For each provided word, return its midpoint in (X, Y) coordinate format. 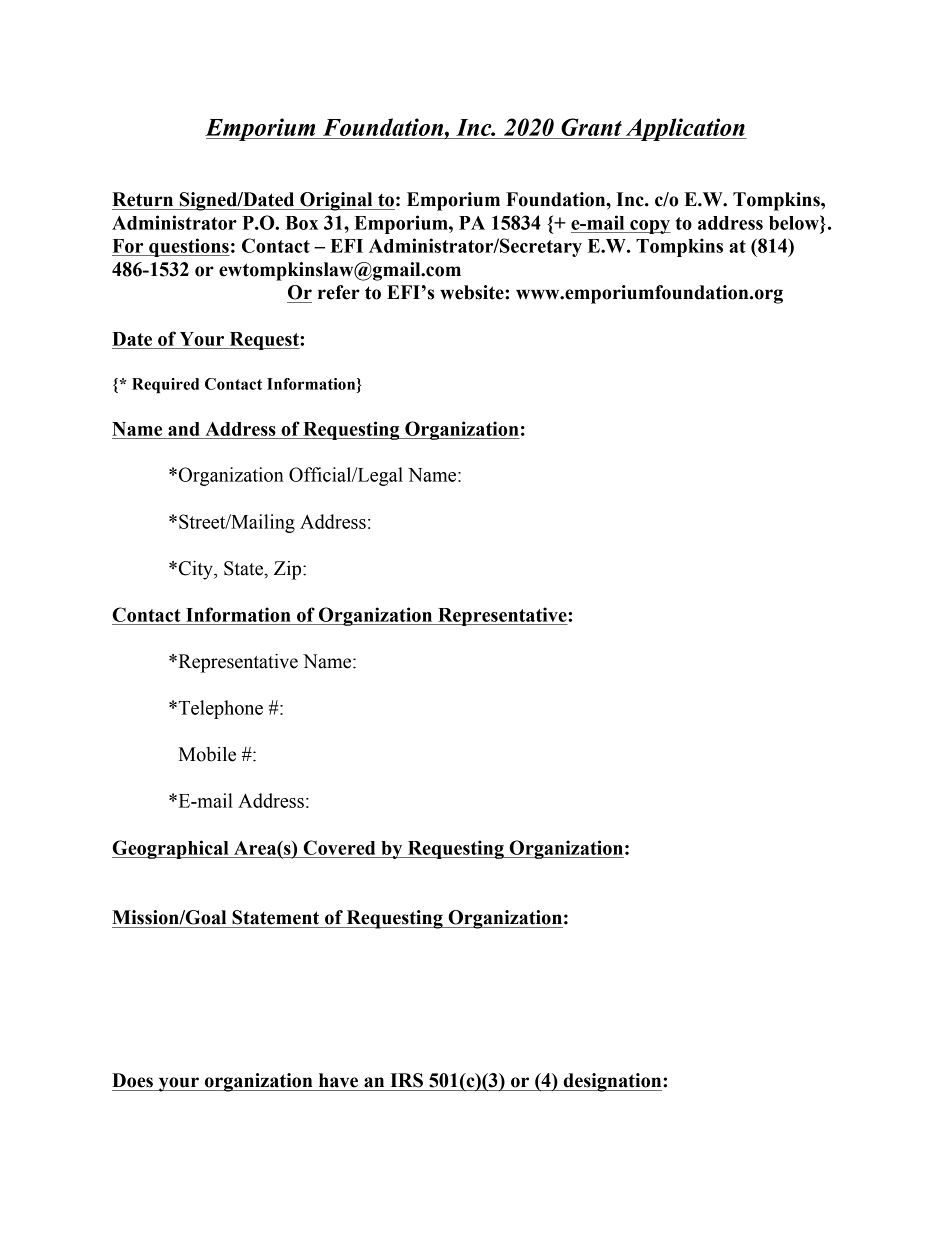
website (473, 292)
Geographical (171, 849)
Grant (591, 127)
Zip (289, 570)
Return (142, 199)
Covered (339, 847)
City (195, 570)
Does (132, 1080)
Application (685, 129)
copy (649, 227)
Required (165, 386)
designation (612, 1082)
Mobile (207, 754)
